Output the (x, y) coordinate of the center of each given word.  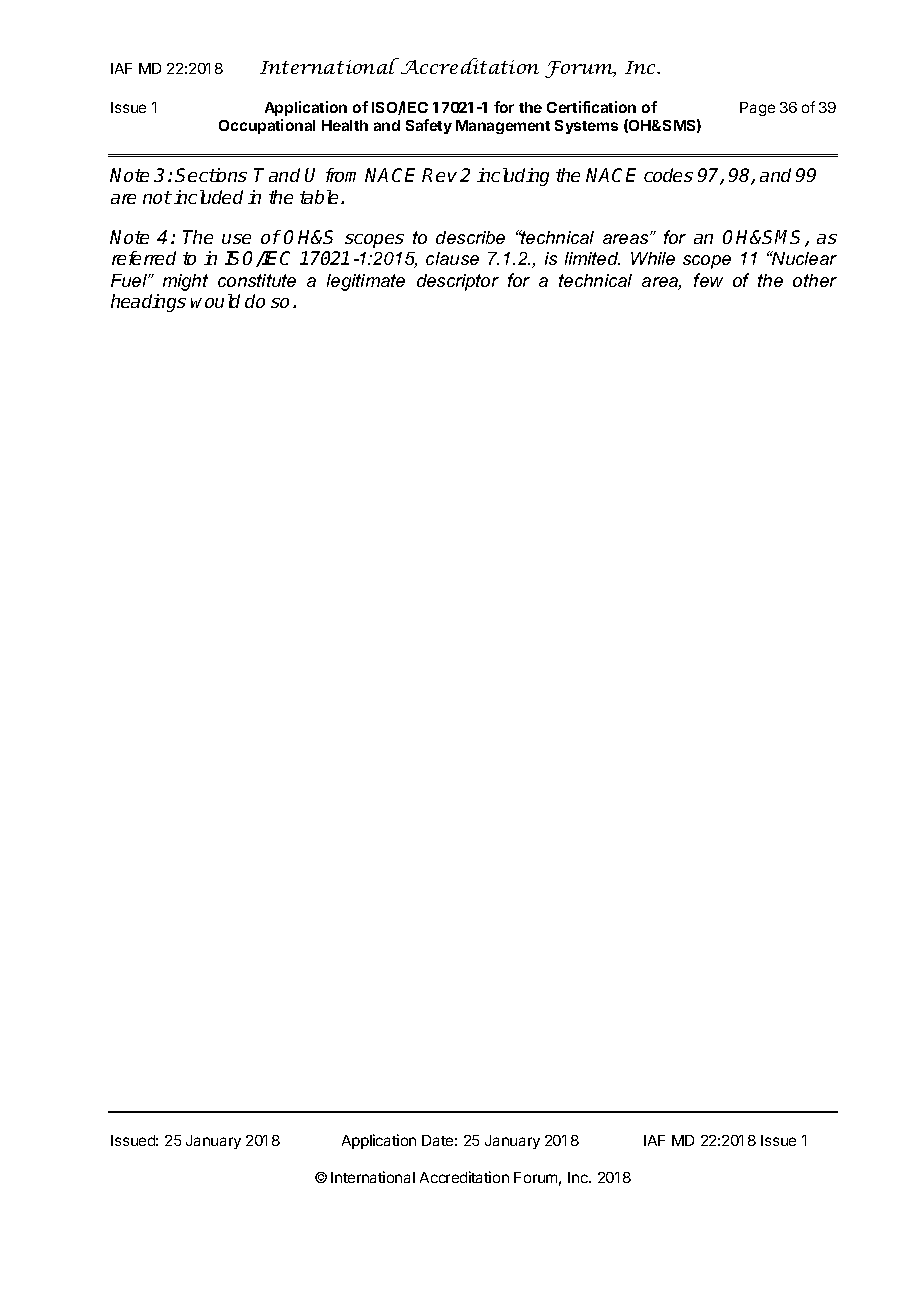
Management (503, 127)
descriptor (458, 282)
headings (148, 303)
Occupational (267, 126)
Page (757, 109)
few (708, 280)
